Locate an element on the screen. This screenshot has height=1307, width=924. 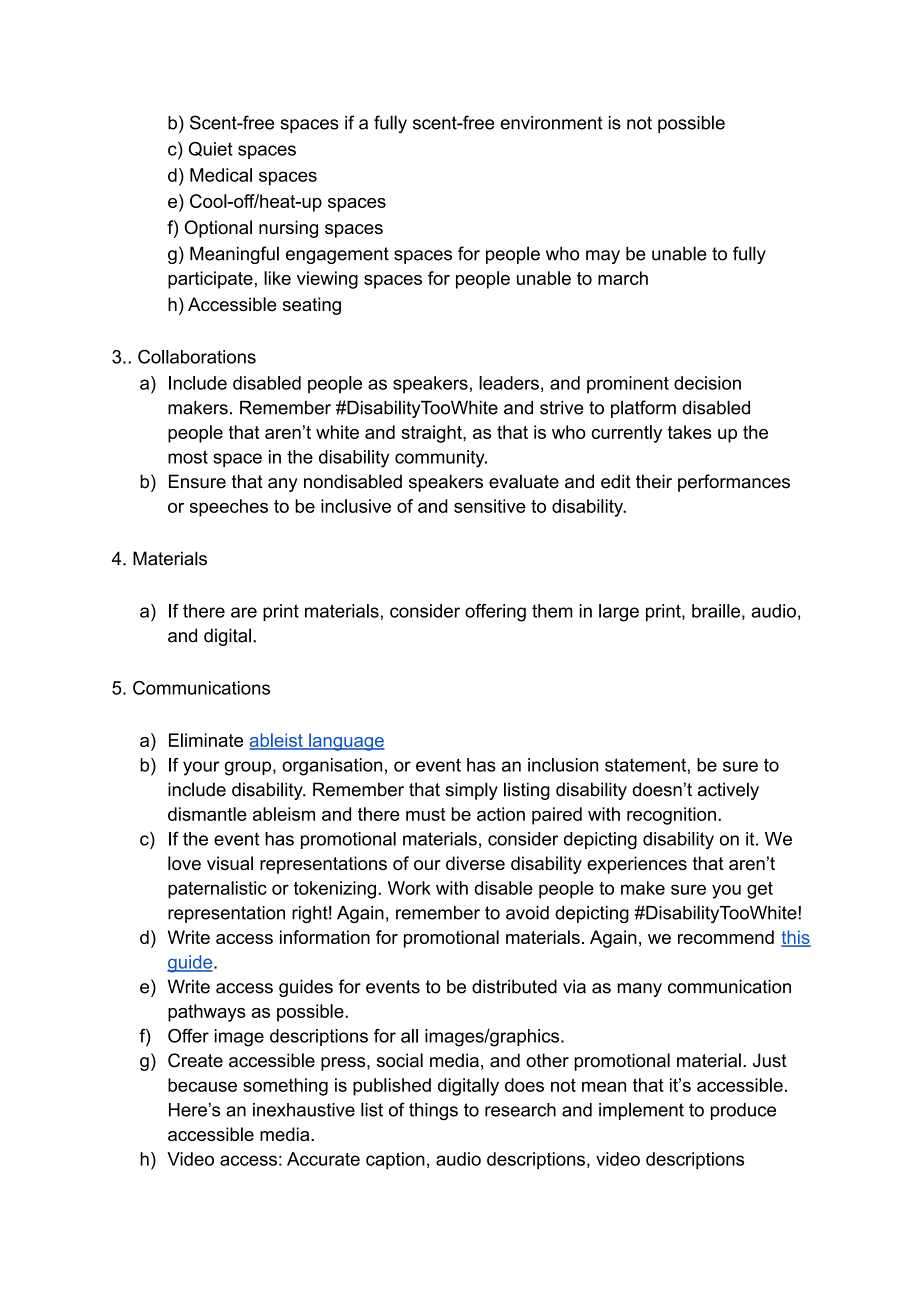
ableist is located at coordinates (277, 741).
